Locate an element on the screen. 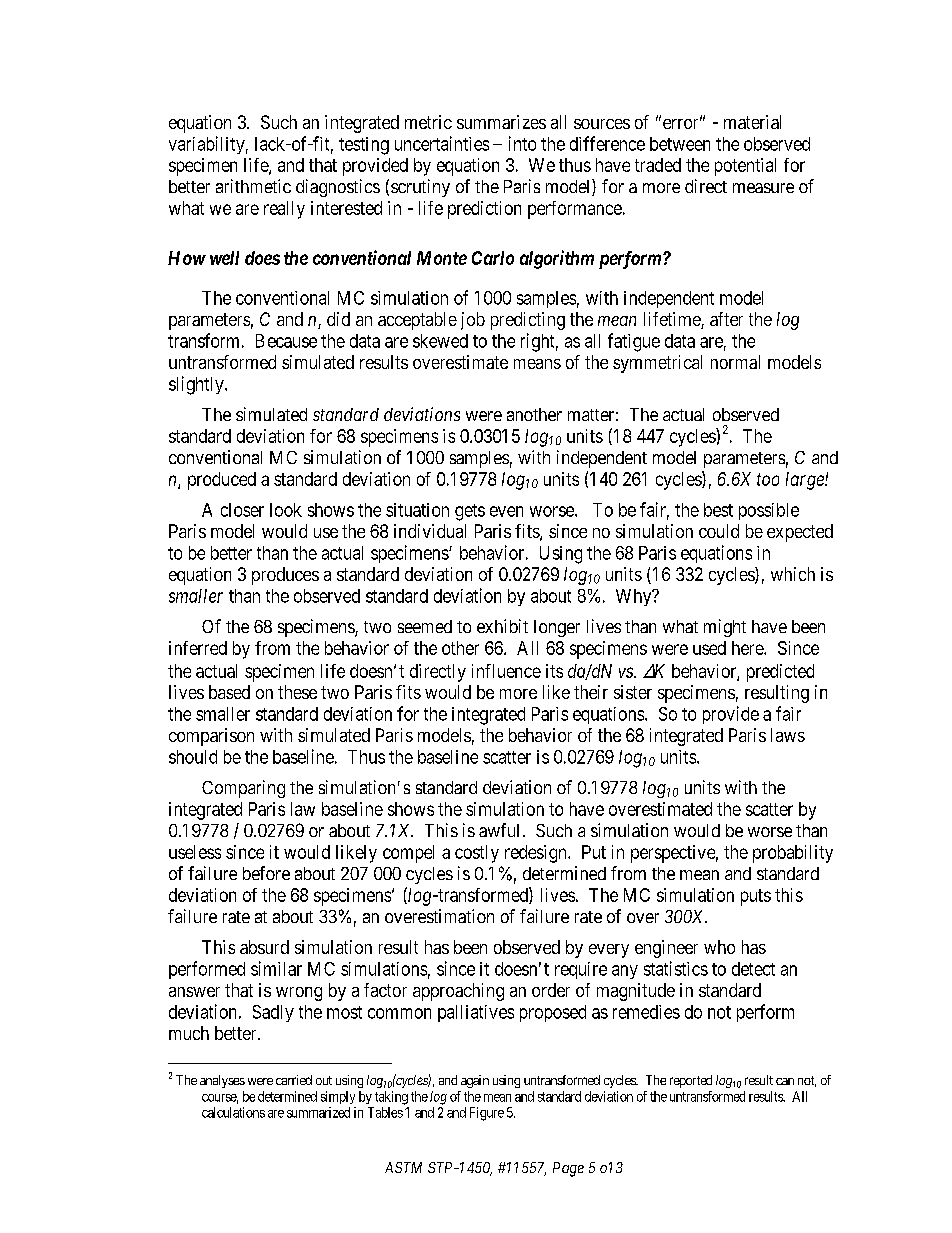 The width and height of the screenshot is (952, 1233). potential is located at coordinates (745, 167).
